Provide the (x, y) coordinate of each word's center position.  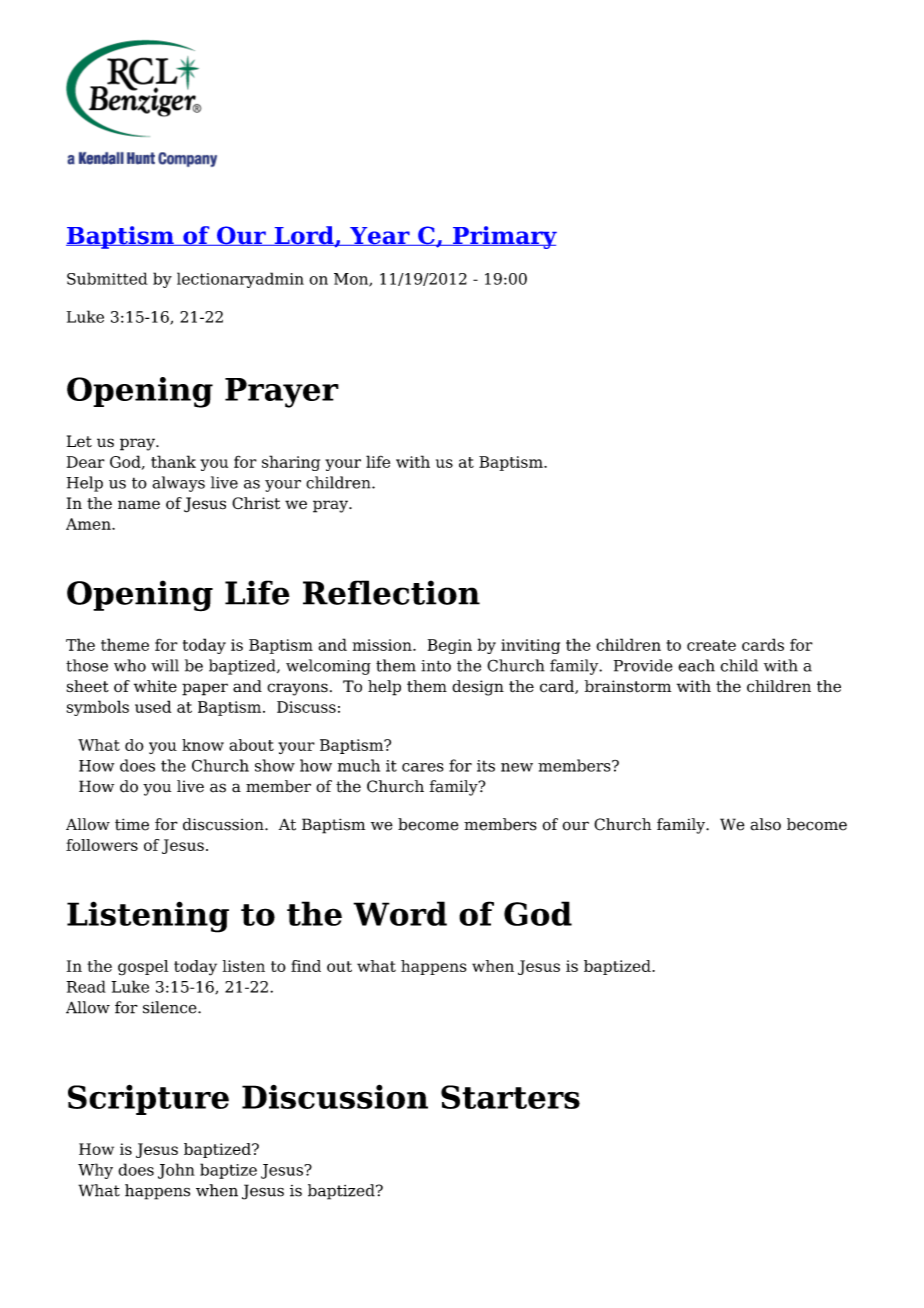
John (176, 1171)
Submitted (107, 278)
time (132, 824)
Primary (504, 237)
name (139, 504)
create (711, 645)
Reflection (391, 592)
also (765, 824)
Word (400, 913)
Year (380, 236)
